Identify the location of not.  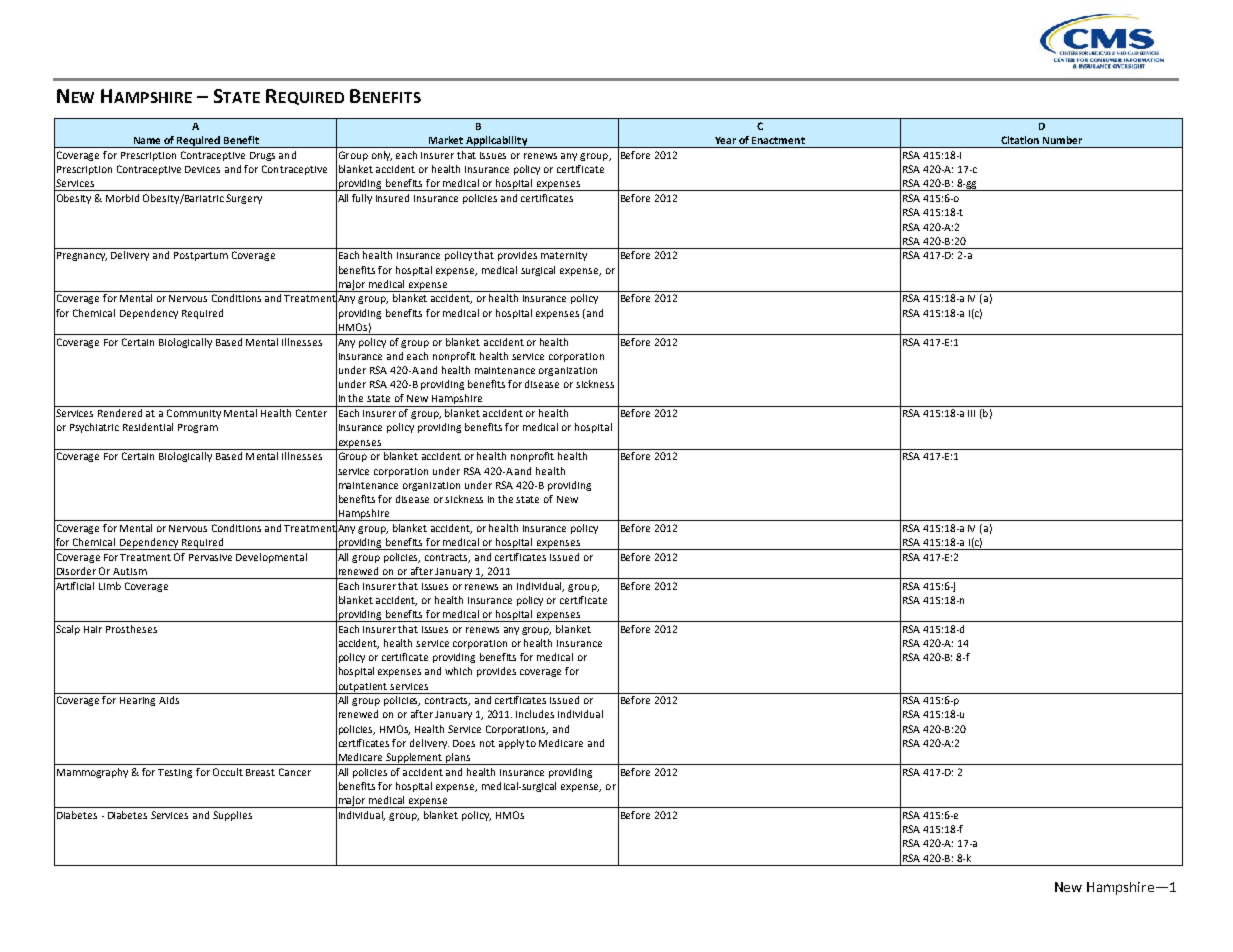
(487, 743).
